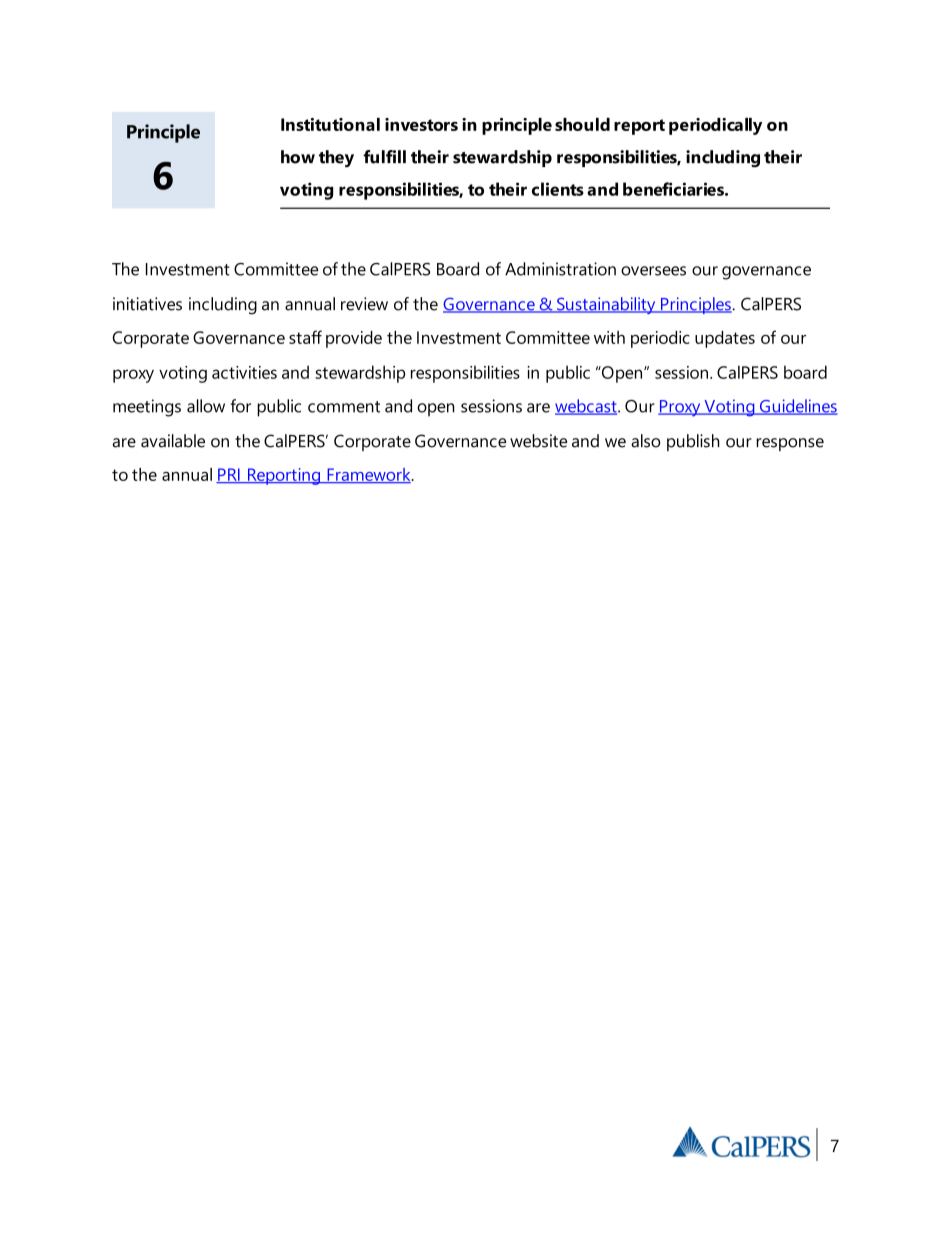  I want to click on staff, so click(305, 337).
